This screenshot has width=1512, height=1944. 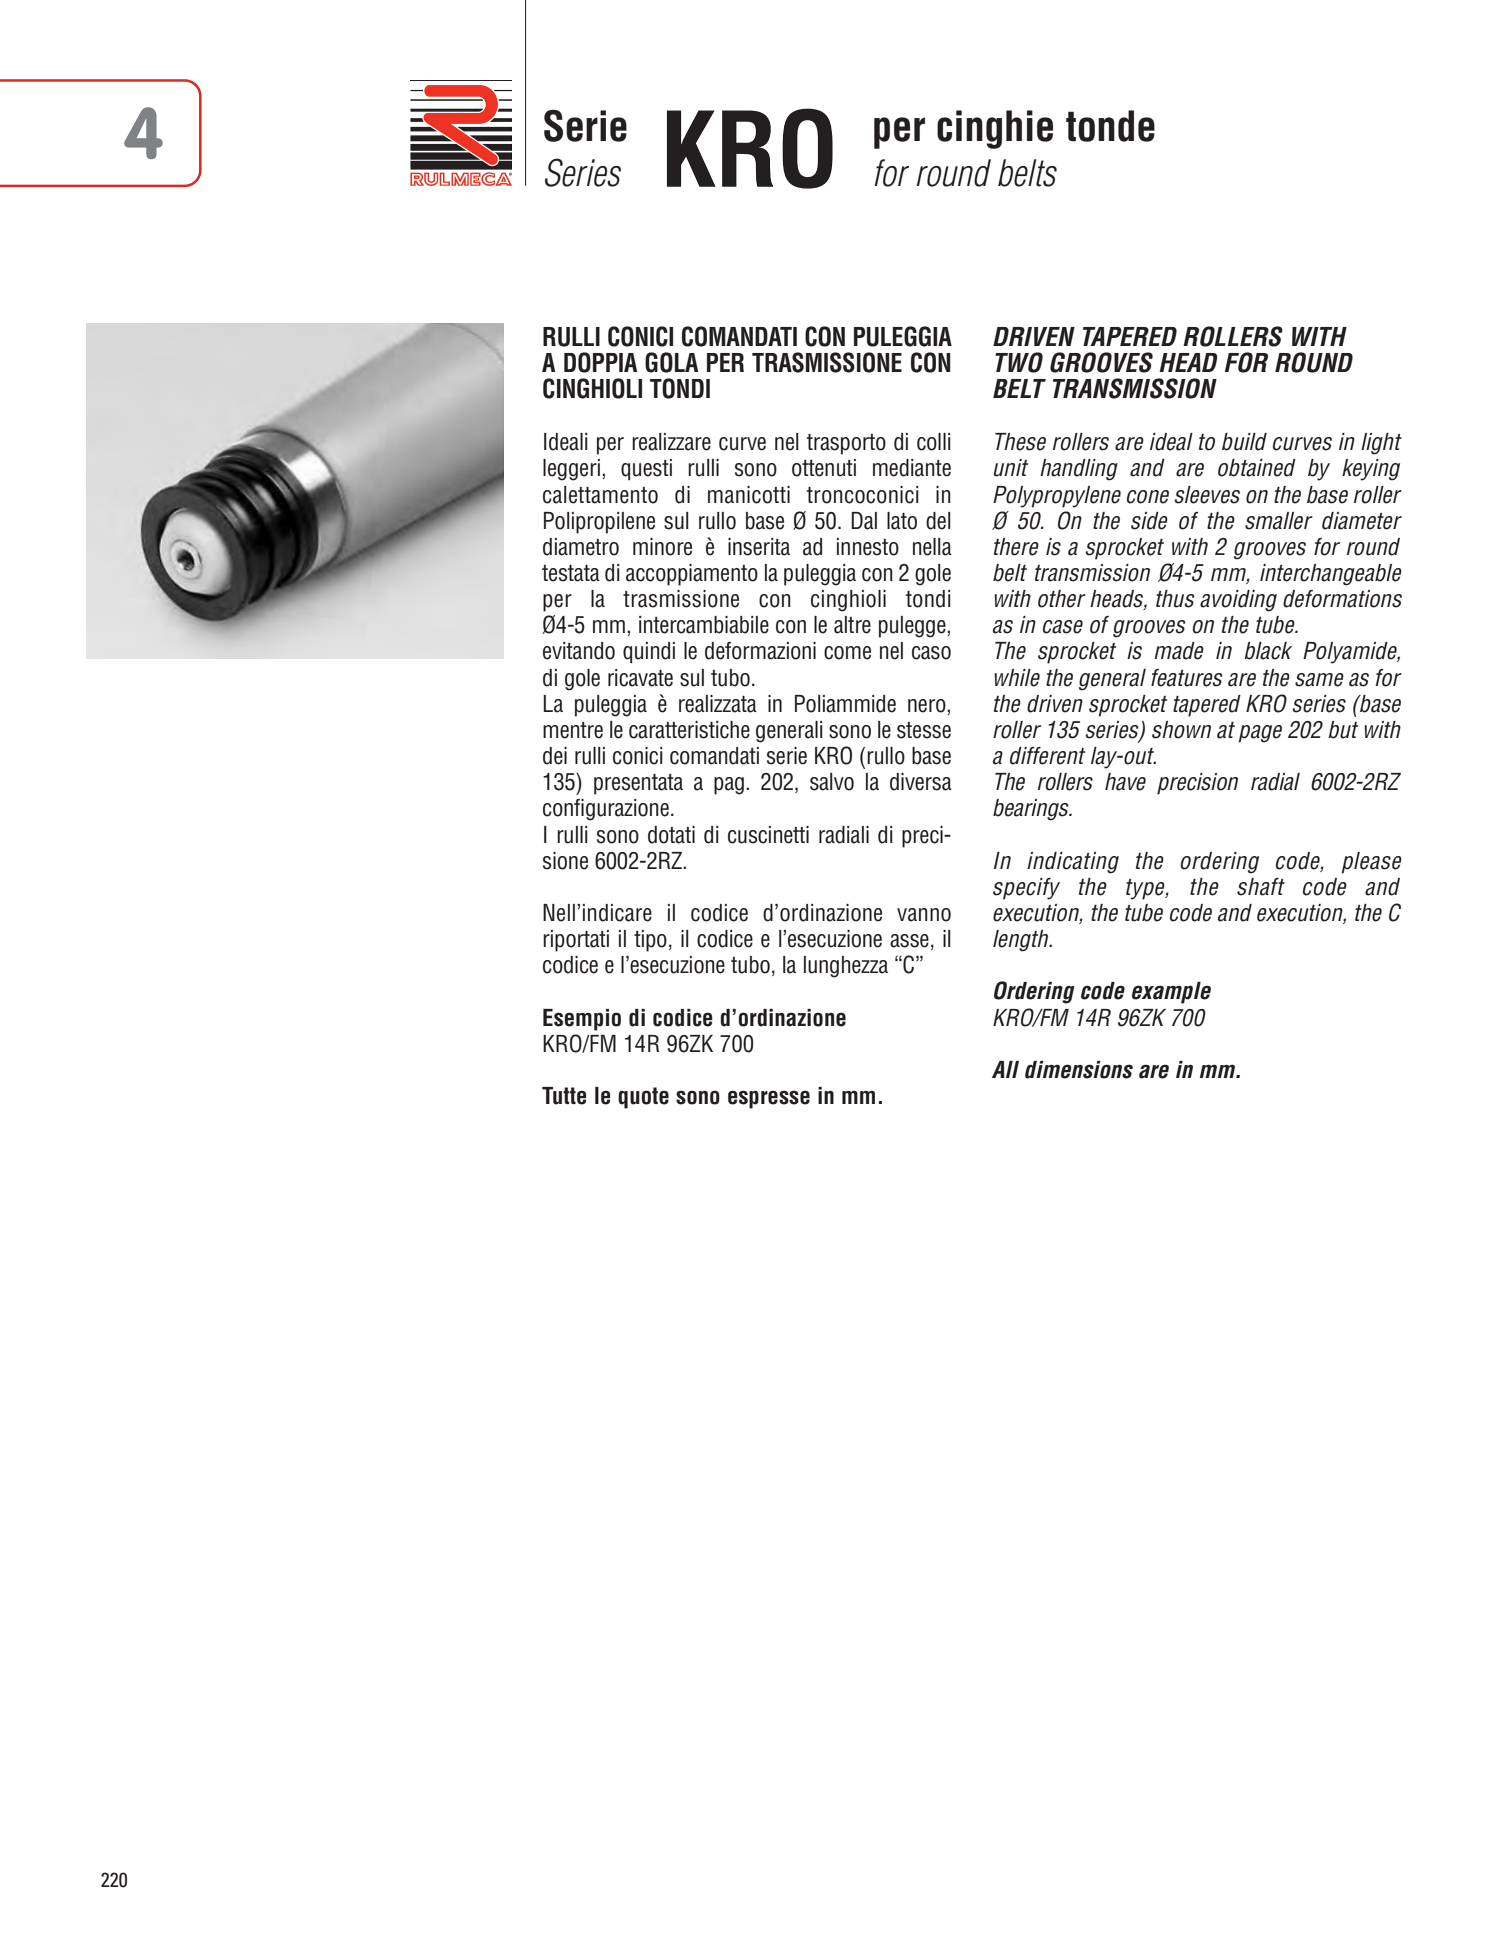 What do you see at coordinates (1171, 993) in the screenshot?
I see `example` at bounding box center [1171, 993].
